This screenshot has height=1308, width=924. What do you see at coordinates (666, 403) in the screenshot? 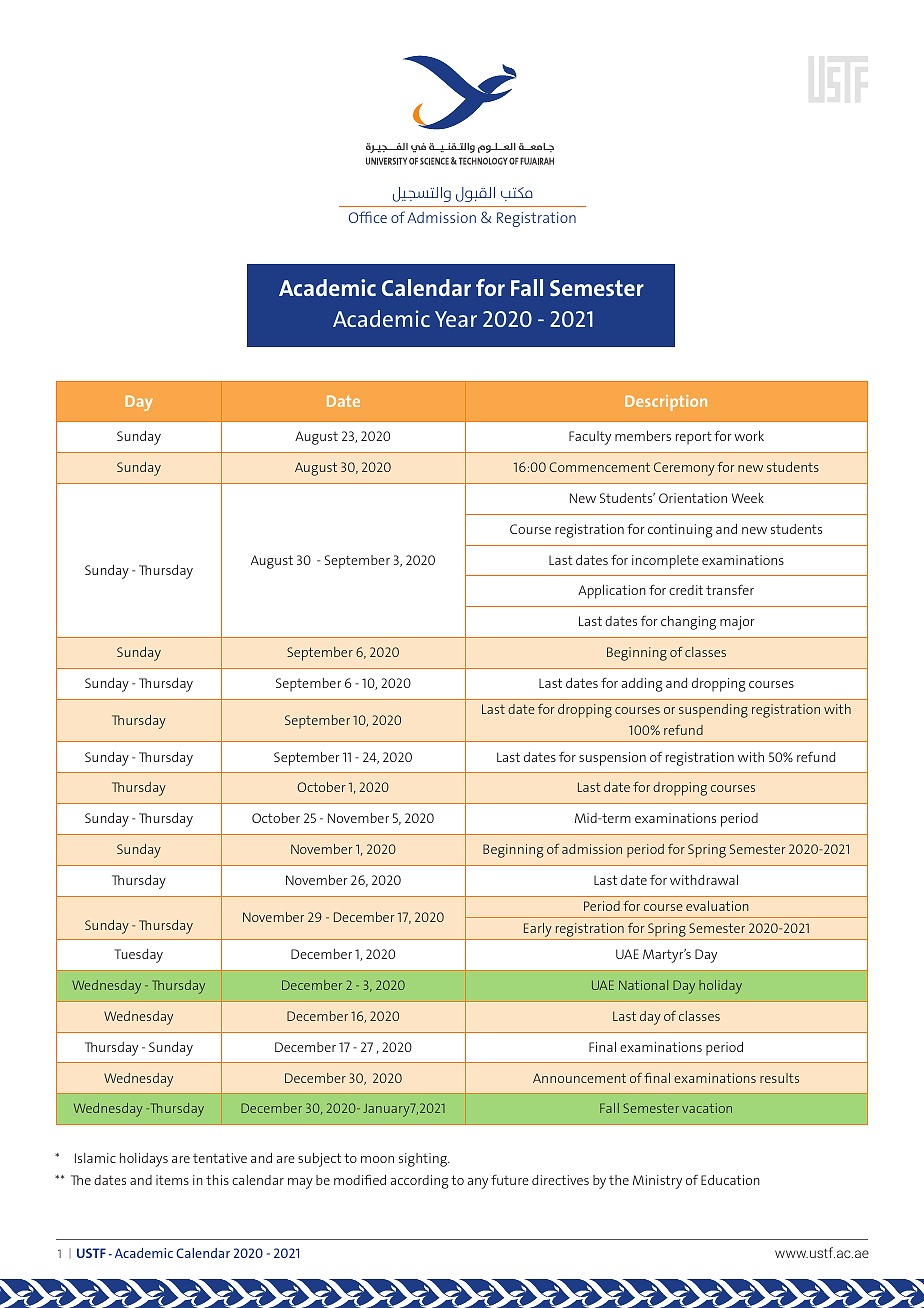
I see `Description` at bounding box center [666, 403].
